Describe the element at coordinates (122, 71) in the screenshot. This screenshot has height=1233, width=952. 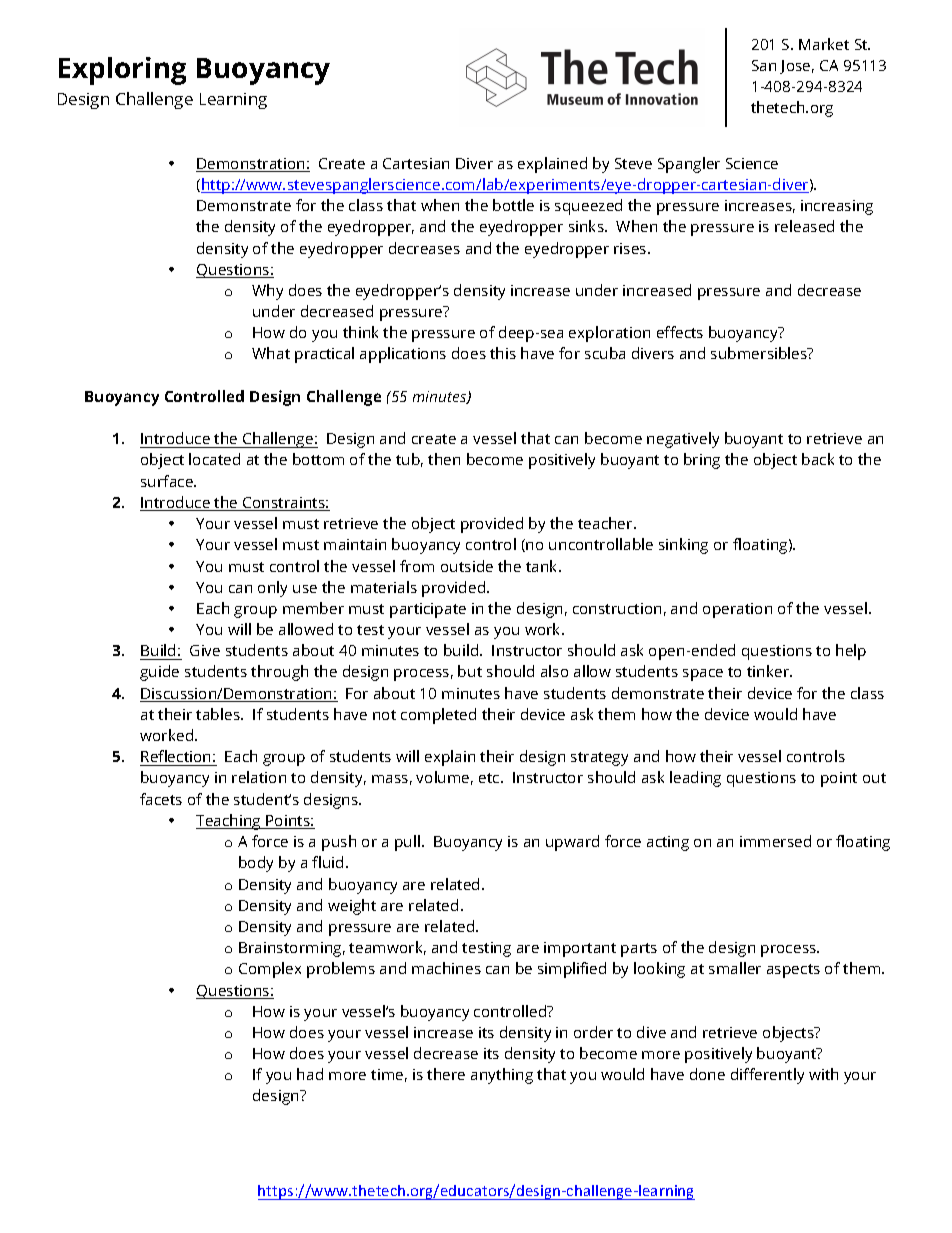
I see `Exploring` at that location.
